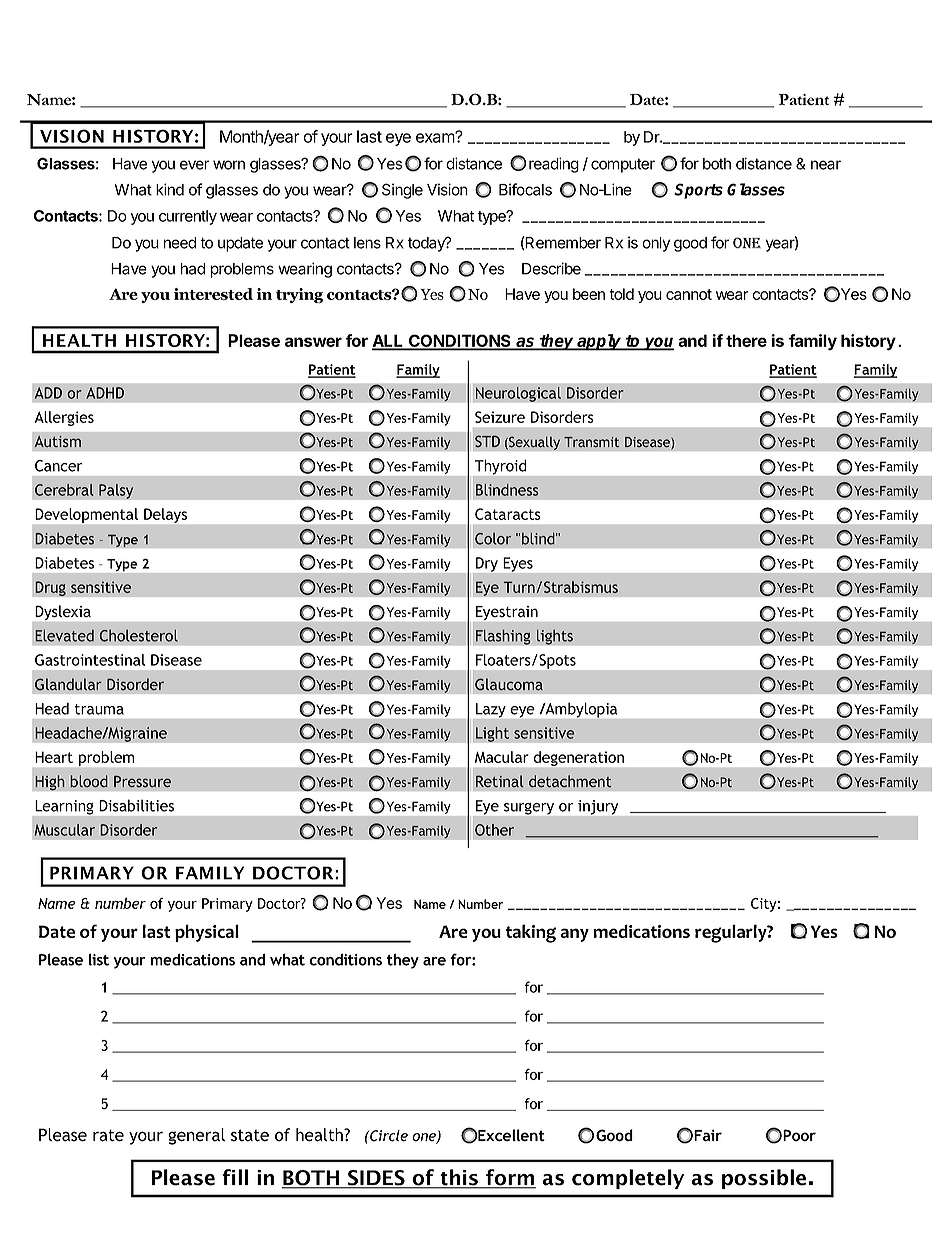 This screenshot has height=1233, width=952. I want to click on Dry, so click(487, 564).
